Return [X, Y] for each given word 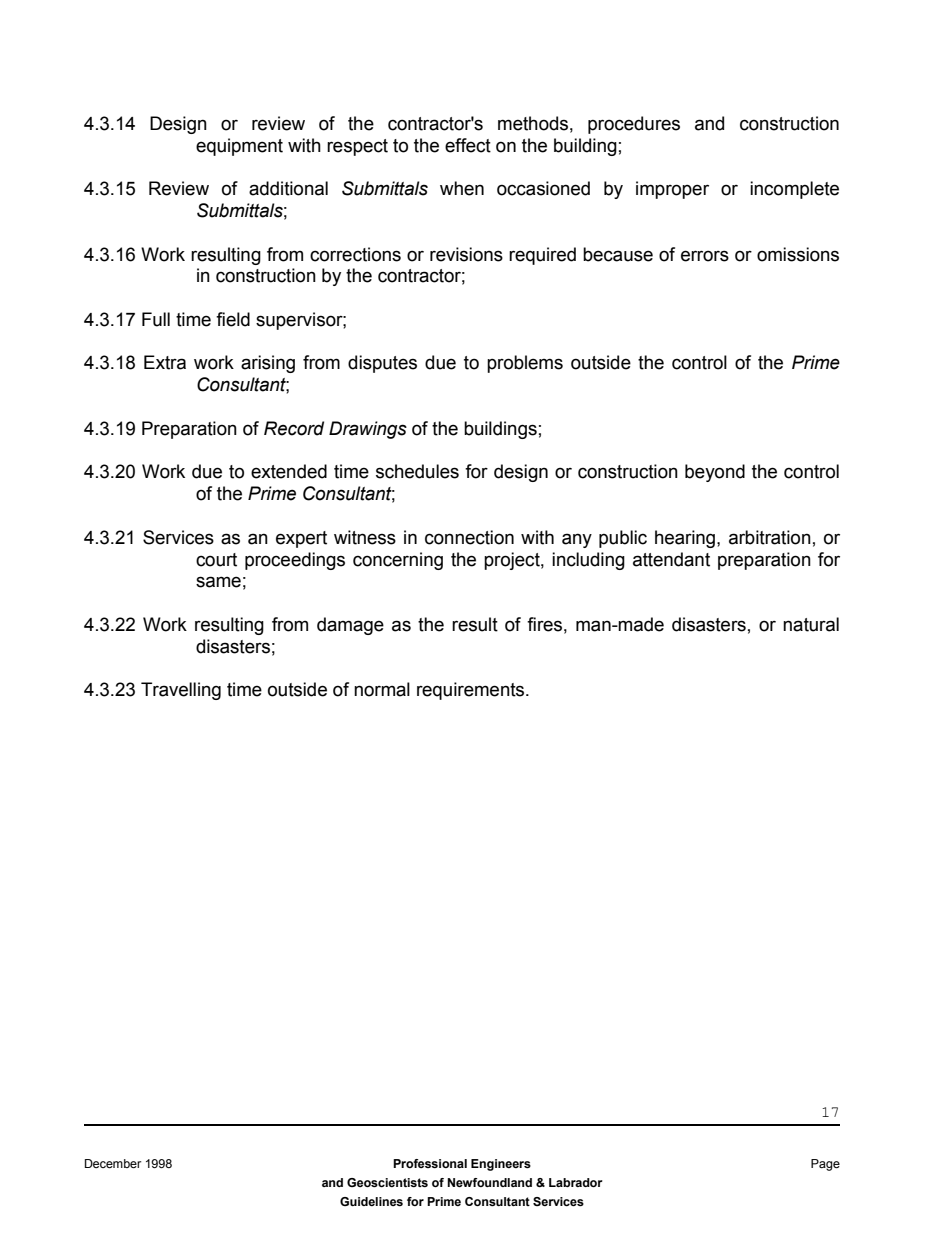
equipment [239, 147]
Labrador [576, 1182]
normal [382, 689]
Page [825, 1165]
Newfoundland [489, 1182]
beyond [715, 473]
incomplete [794, 190]
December [113, 1163]
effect [468, 145]
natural [811, 624]
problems [525, 364]
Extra [165, 362]
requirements [472, 691]
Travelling [181, 691]
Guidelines [371, 1201]
